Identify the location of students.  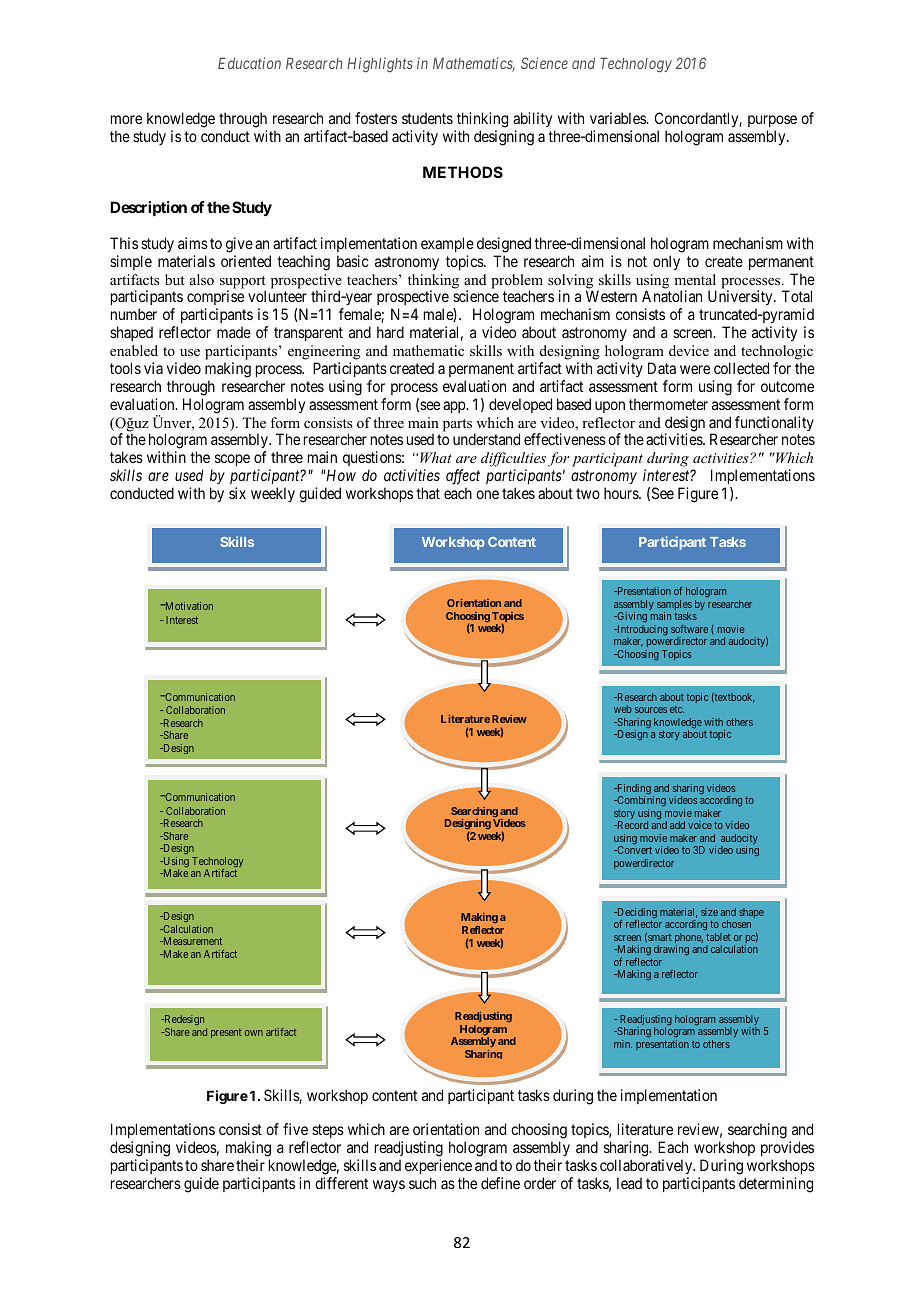
(427, 118).
